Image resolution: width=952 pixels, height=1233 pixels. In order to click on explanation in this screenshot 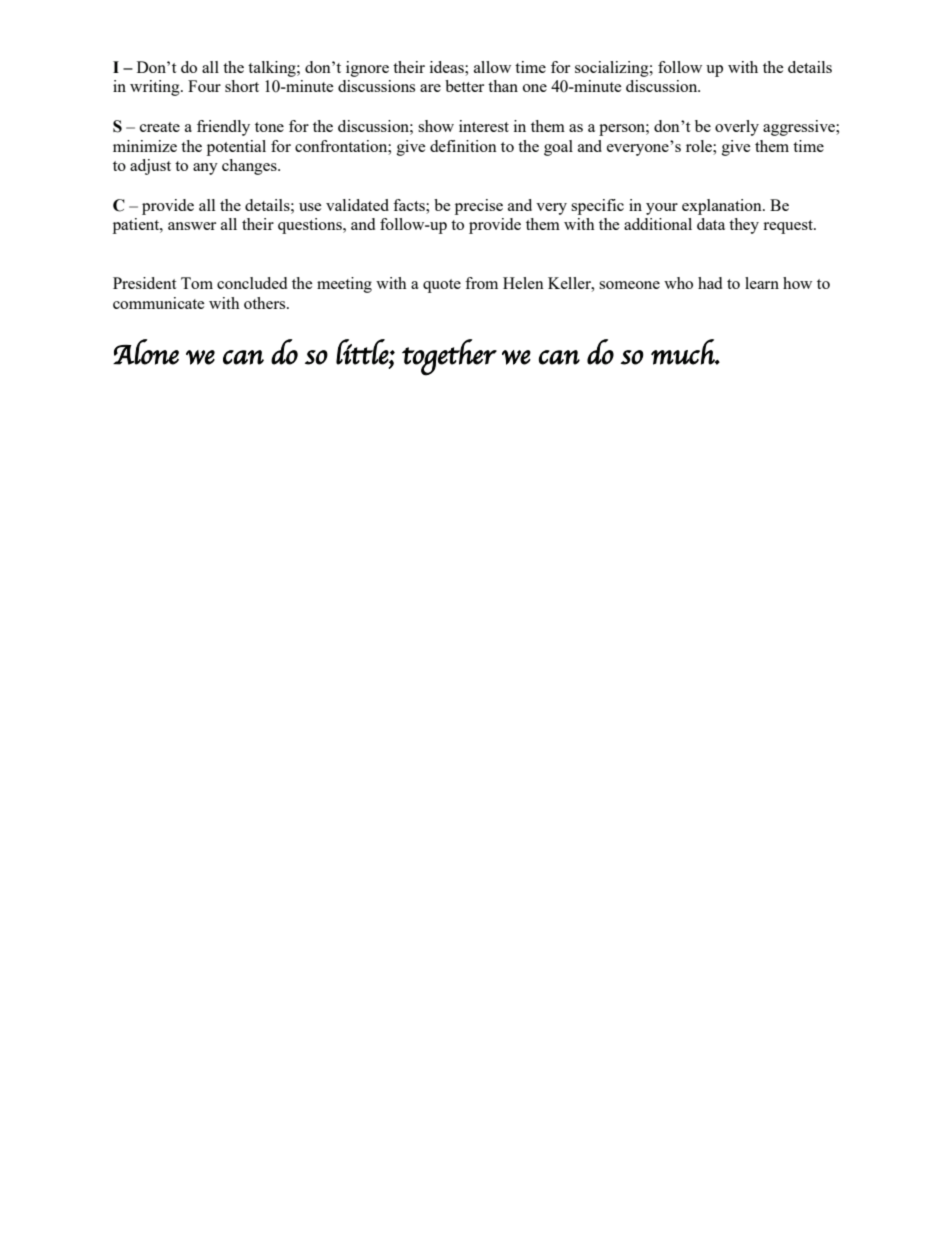, I will do `click(723, 207)`.
